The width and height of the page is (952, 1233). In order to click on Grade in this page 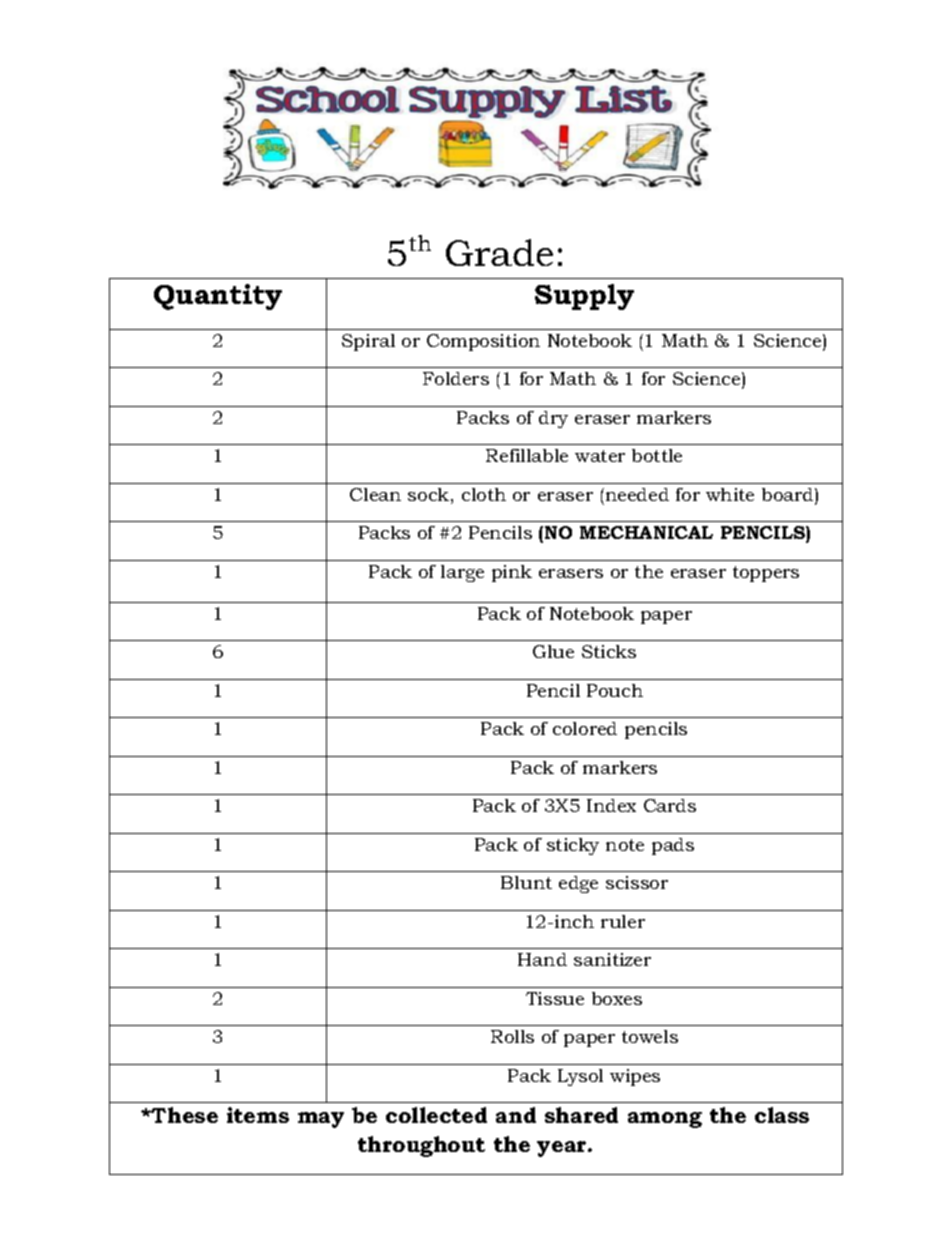, I will do `click(499, 252)`.
